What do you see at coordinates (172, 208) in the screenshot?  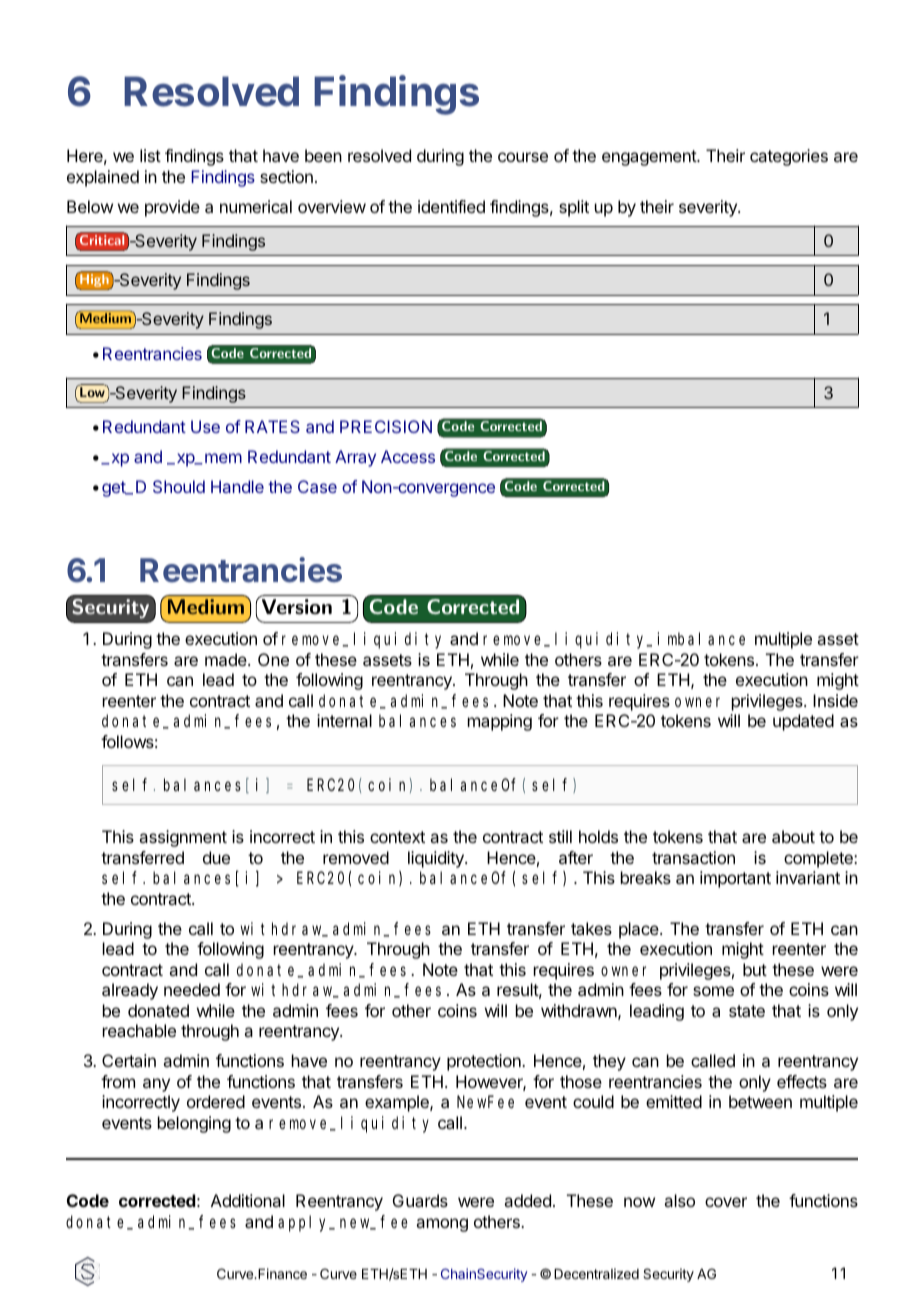 I see `provide` at bounding box center [172, 208].
